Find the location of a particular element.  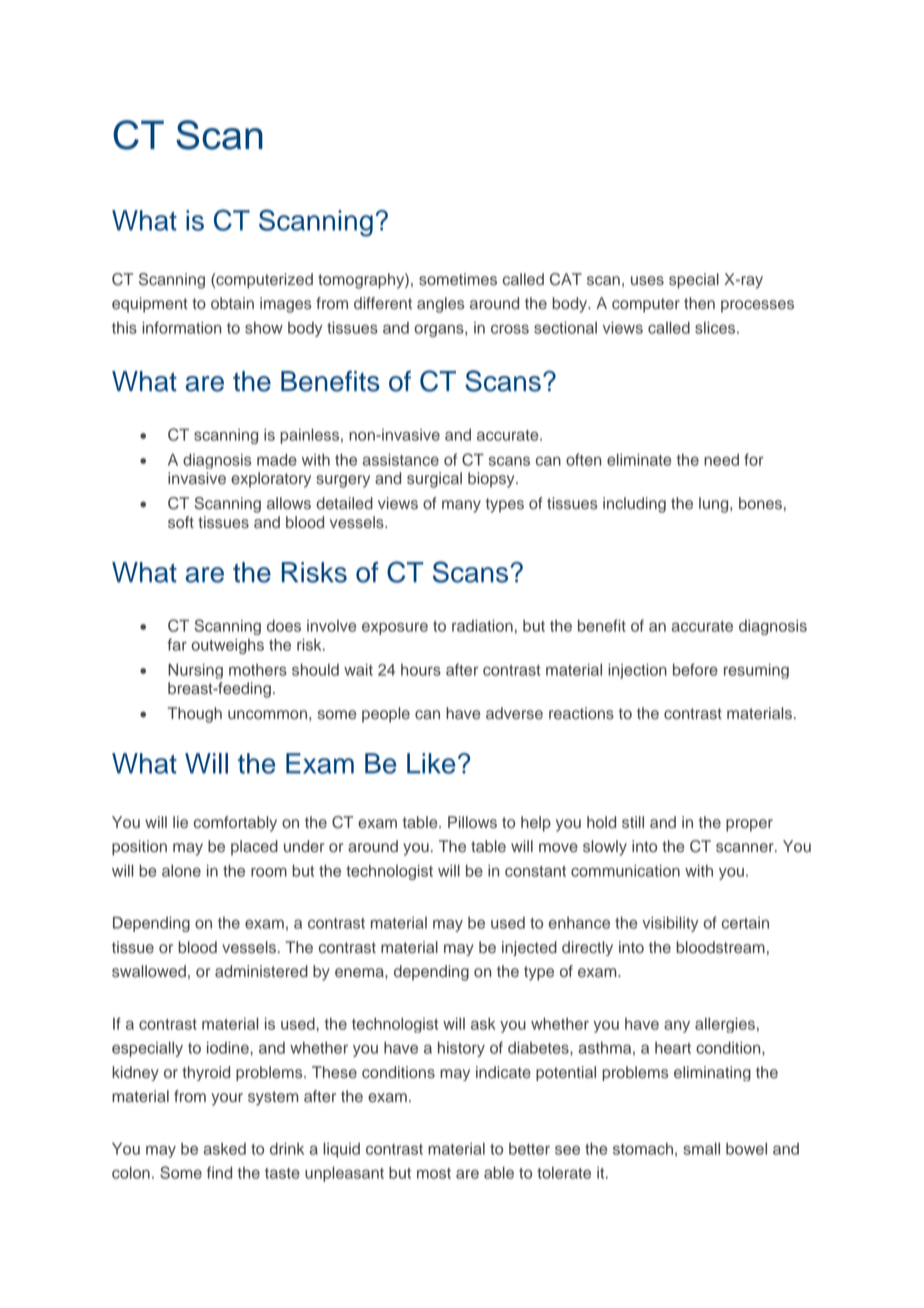

soft is located at coordinates (181, 522).
